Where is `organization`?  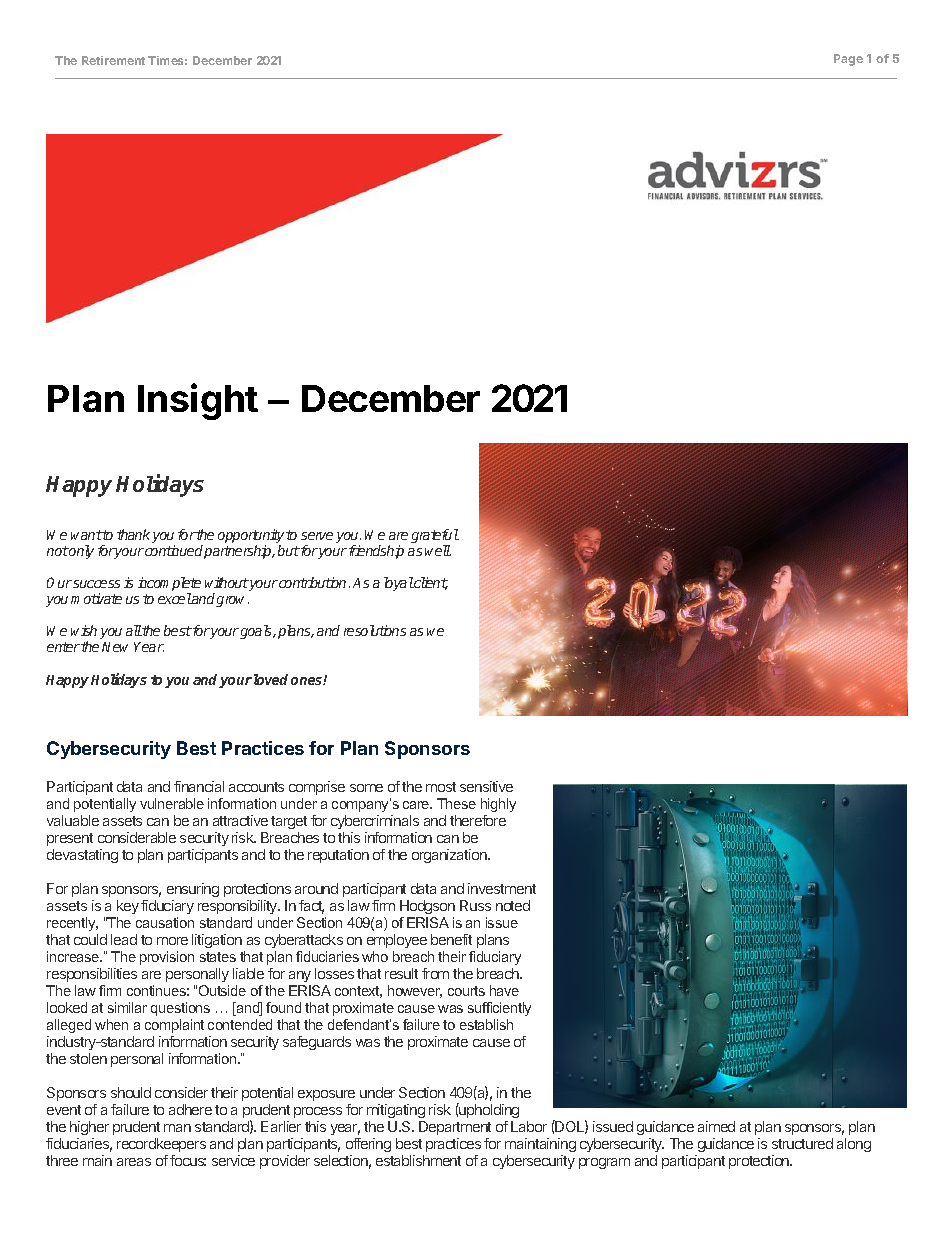 organization is located at coordinates (450, 856).
